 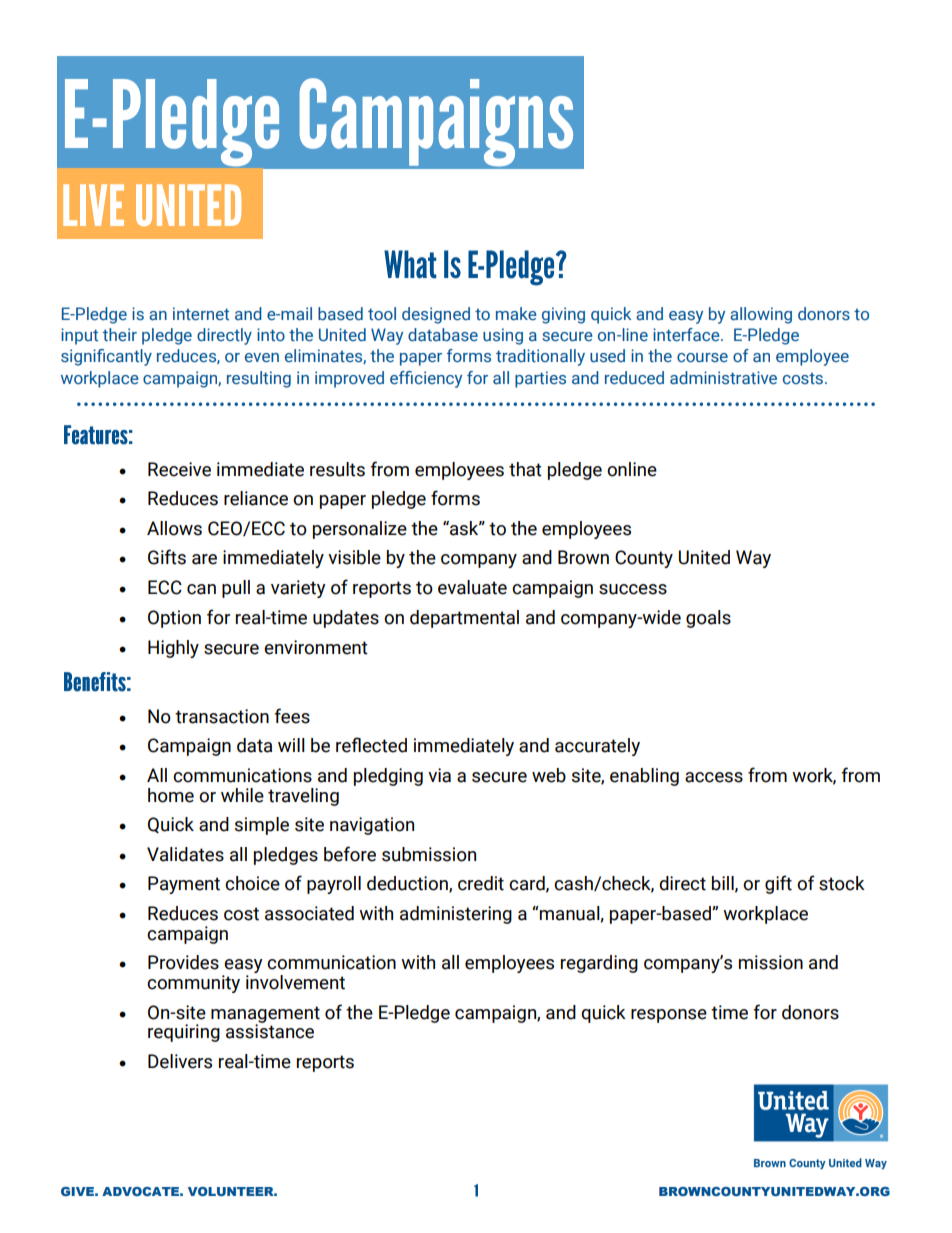 What do you see at coordinates (842, 883) in the screenshot?
I see `stock` at bounding box center [842, 883].
